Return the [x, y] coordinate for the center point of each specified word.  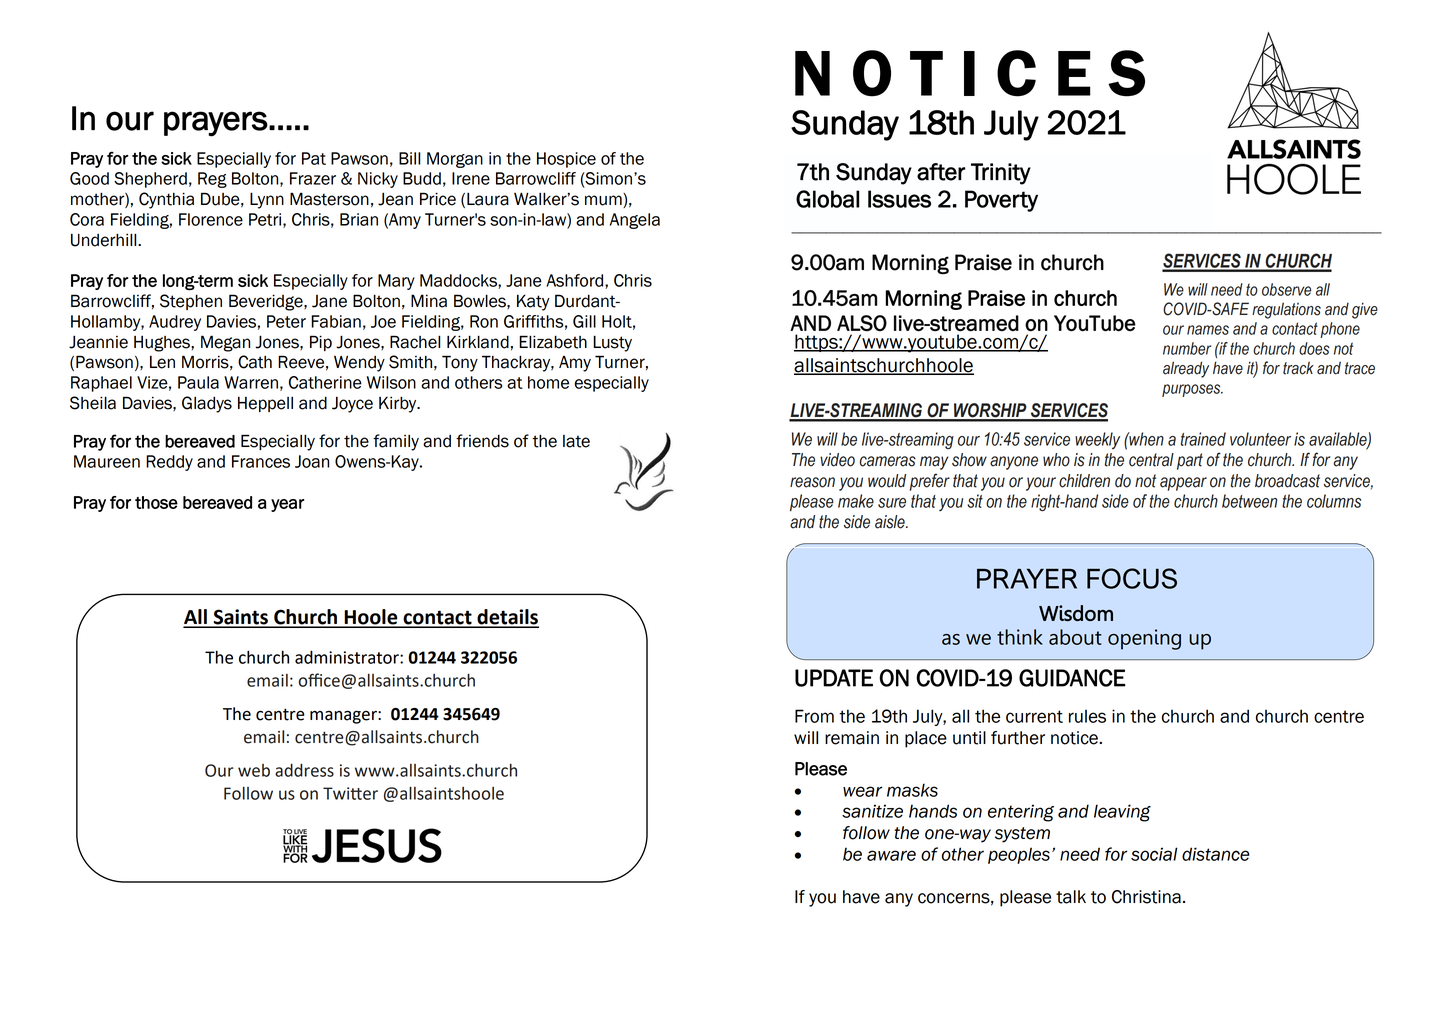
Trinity [1001, 174]
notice [1075, 738]
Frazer [313, 178]
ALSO [862, 323]
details [507, 618]
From [814, 716]
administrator [348, 657]
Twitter [350, 793]
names [1208, 330]
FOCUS [1132, 578]
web [254, 770]
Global [827, 199]
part [1190, 461]
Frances [261, 461]
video [837, 460]
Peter [286, 321]
